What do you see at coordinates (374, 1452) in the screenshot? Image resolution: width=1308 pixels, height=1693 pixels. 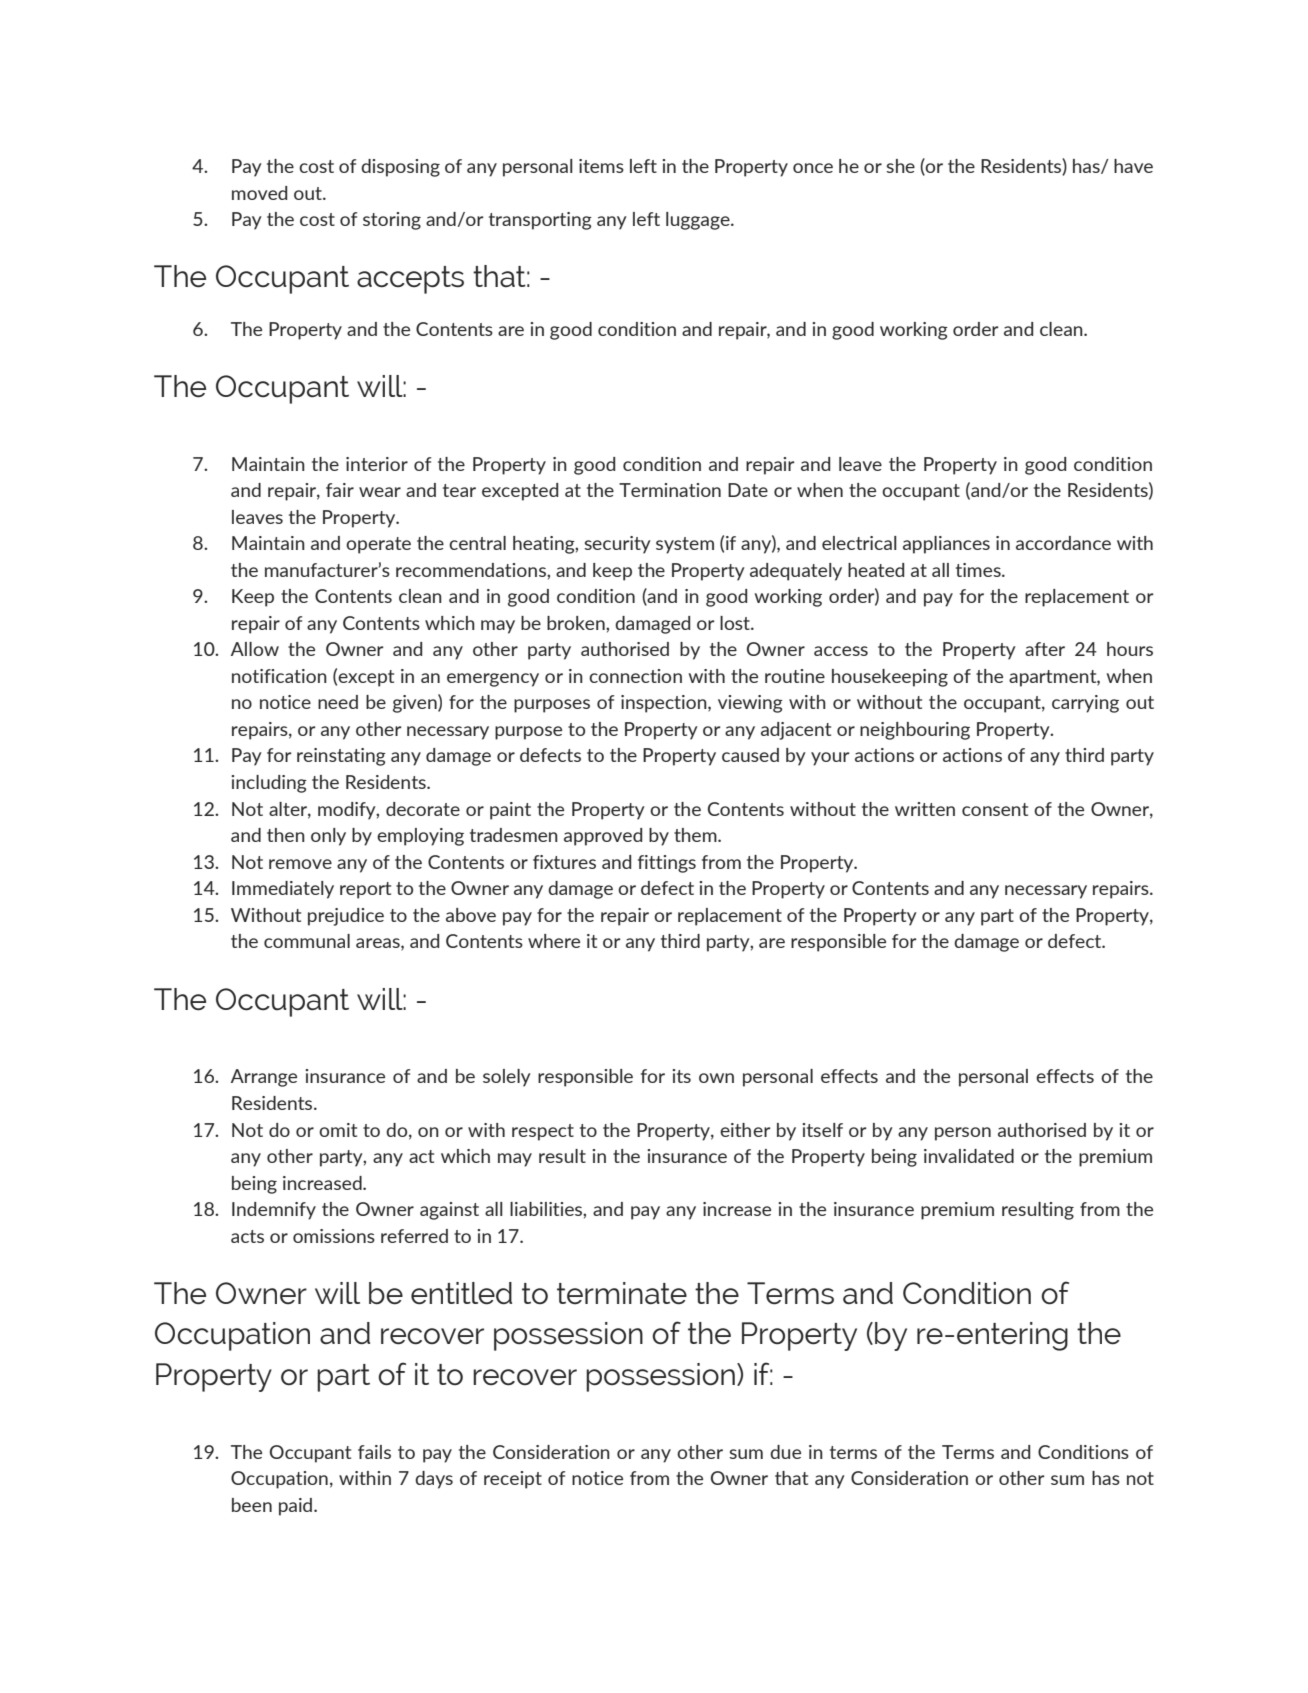 I see `fails` at bounding box center [374, 1452].
